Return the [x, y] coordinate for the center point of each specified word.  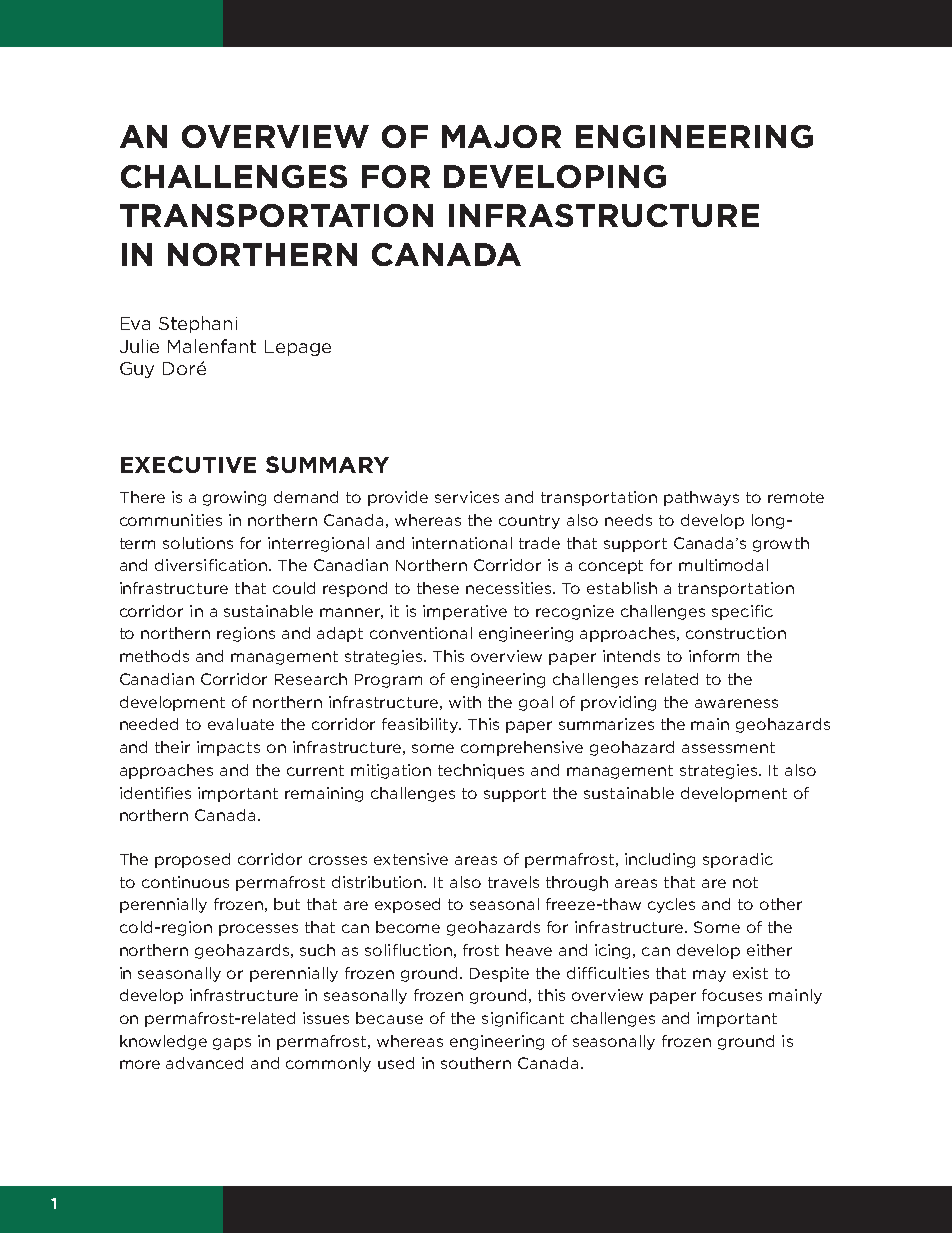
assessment [728, 747]
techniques [481, 771]
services [467, 497]
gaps [232, 1044]
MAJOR [501, 136]
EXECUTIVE [188, 464]
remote [796, 497]
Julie [139, 346]
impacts [228, 748]
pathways [701, 498]
